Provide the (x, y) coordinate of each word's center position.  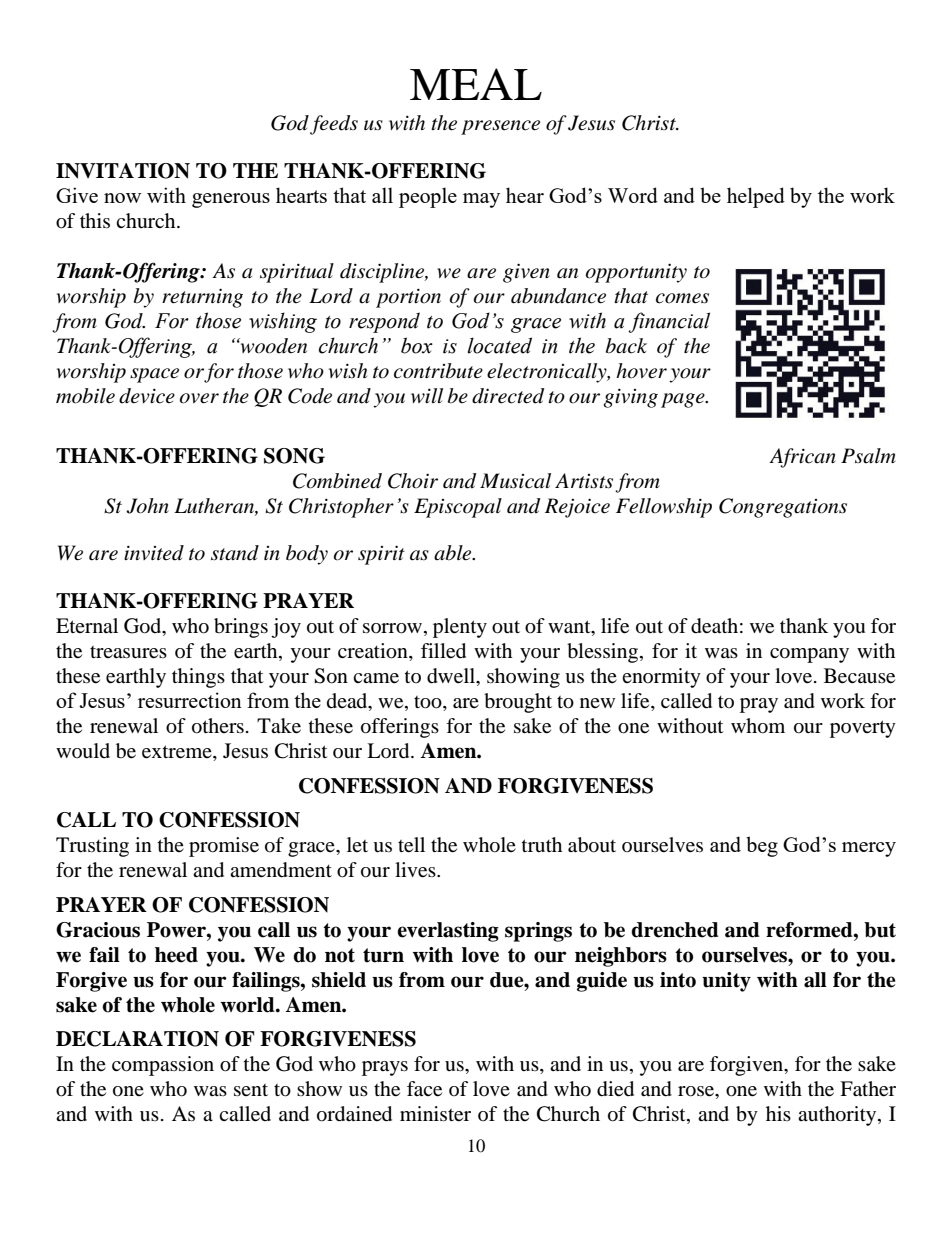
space (154, 375)
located (499, 345)
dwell (452, 676)
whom (758, 726)
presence (500, 127)
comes (682, 298)
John (147, 506)
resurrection (190, 700)
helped (756, 197)
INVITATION (123, 171)
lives (416, 870)
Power (177, 930)
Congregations (783, 508)
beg (762, 846)
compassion (163, 1066)
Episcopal (458, 508)
